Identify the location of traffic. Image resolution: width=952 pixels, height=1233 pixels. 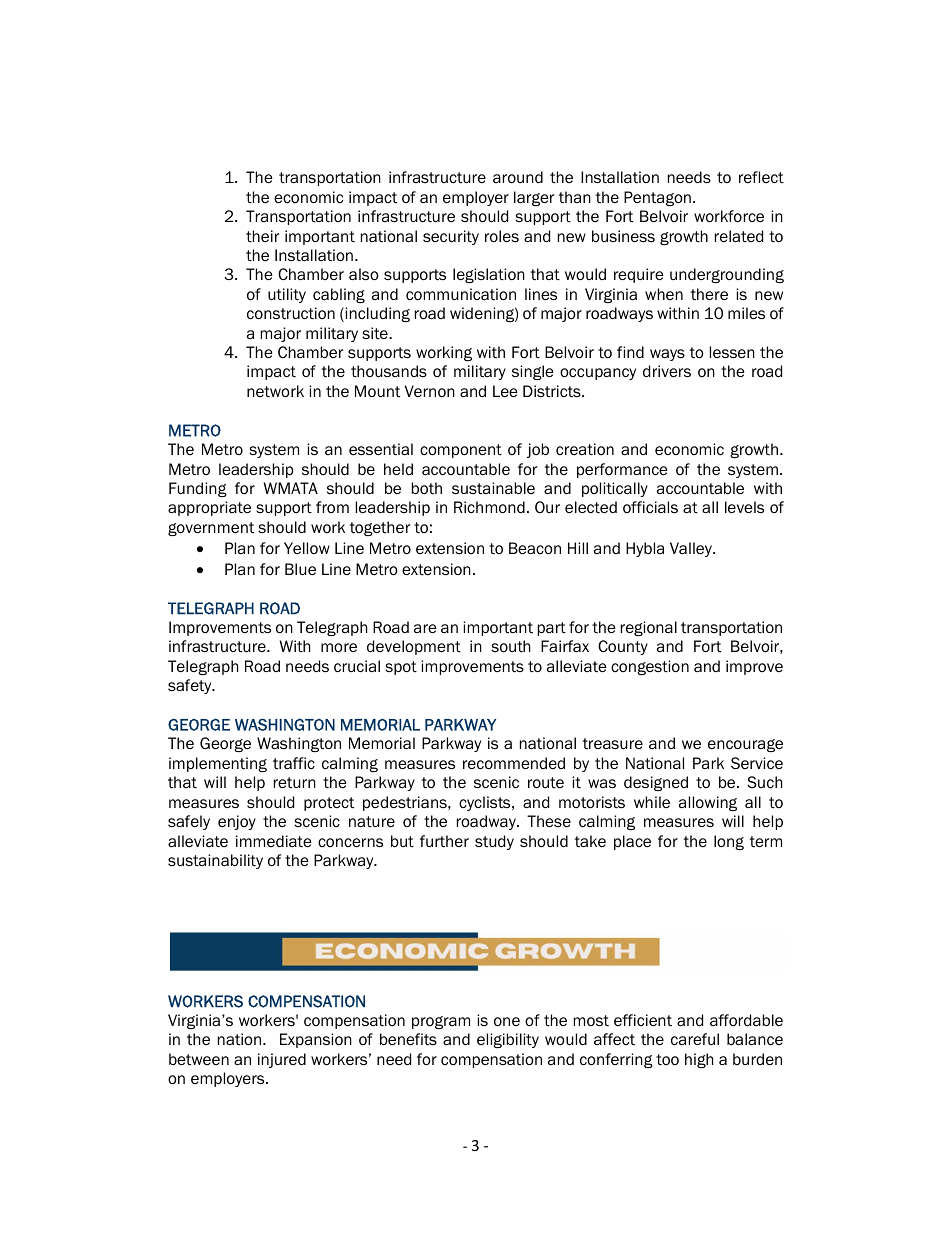
(294, 763).
